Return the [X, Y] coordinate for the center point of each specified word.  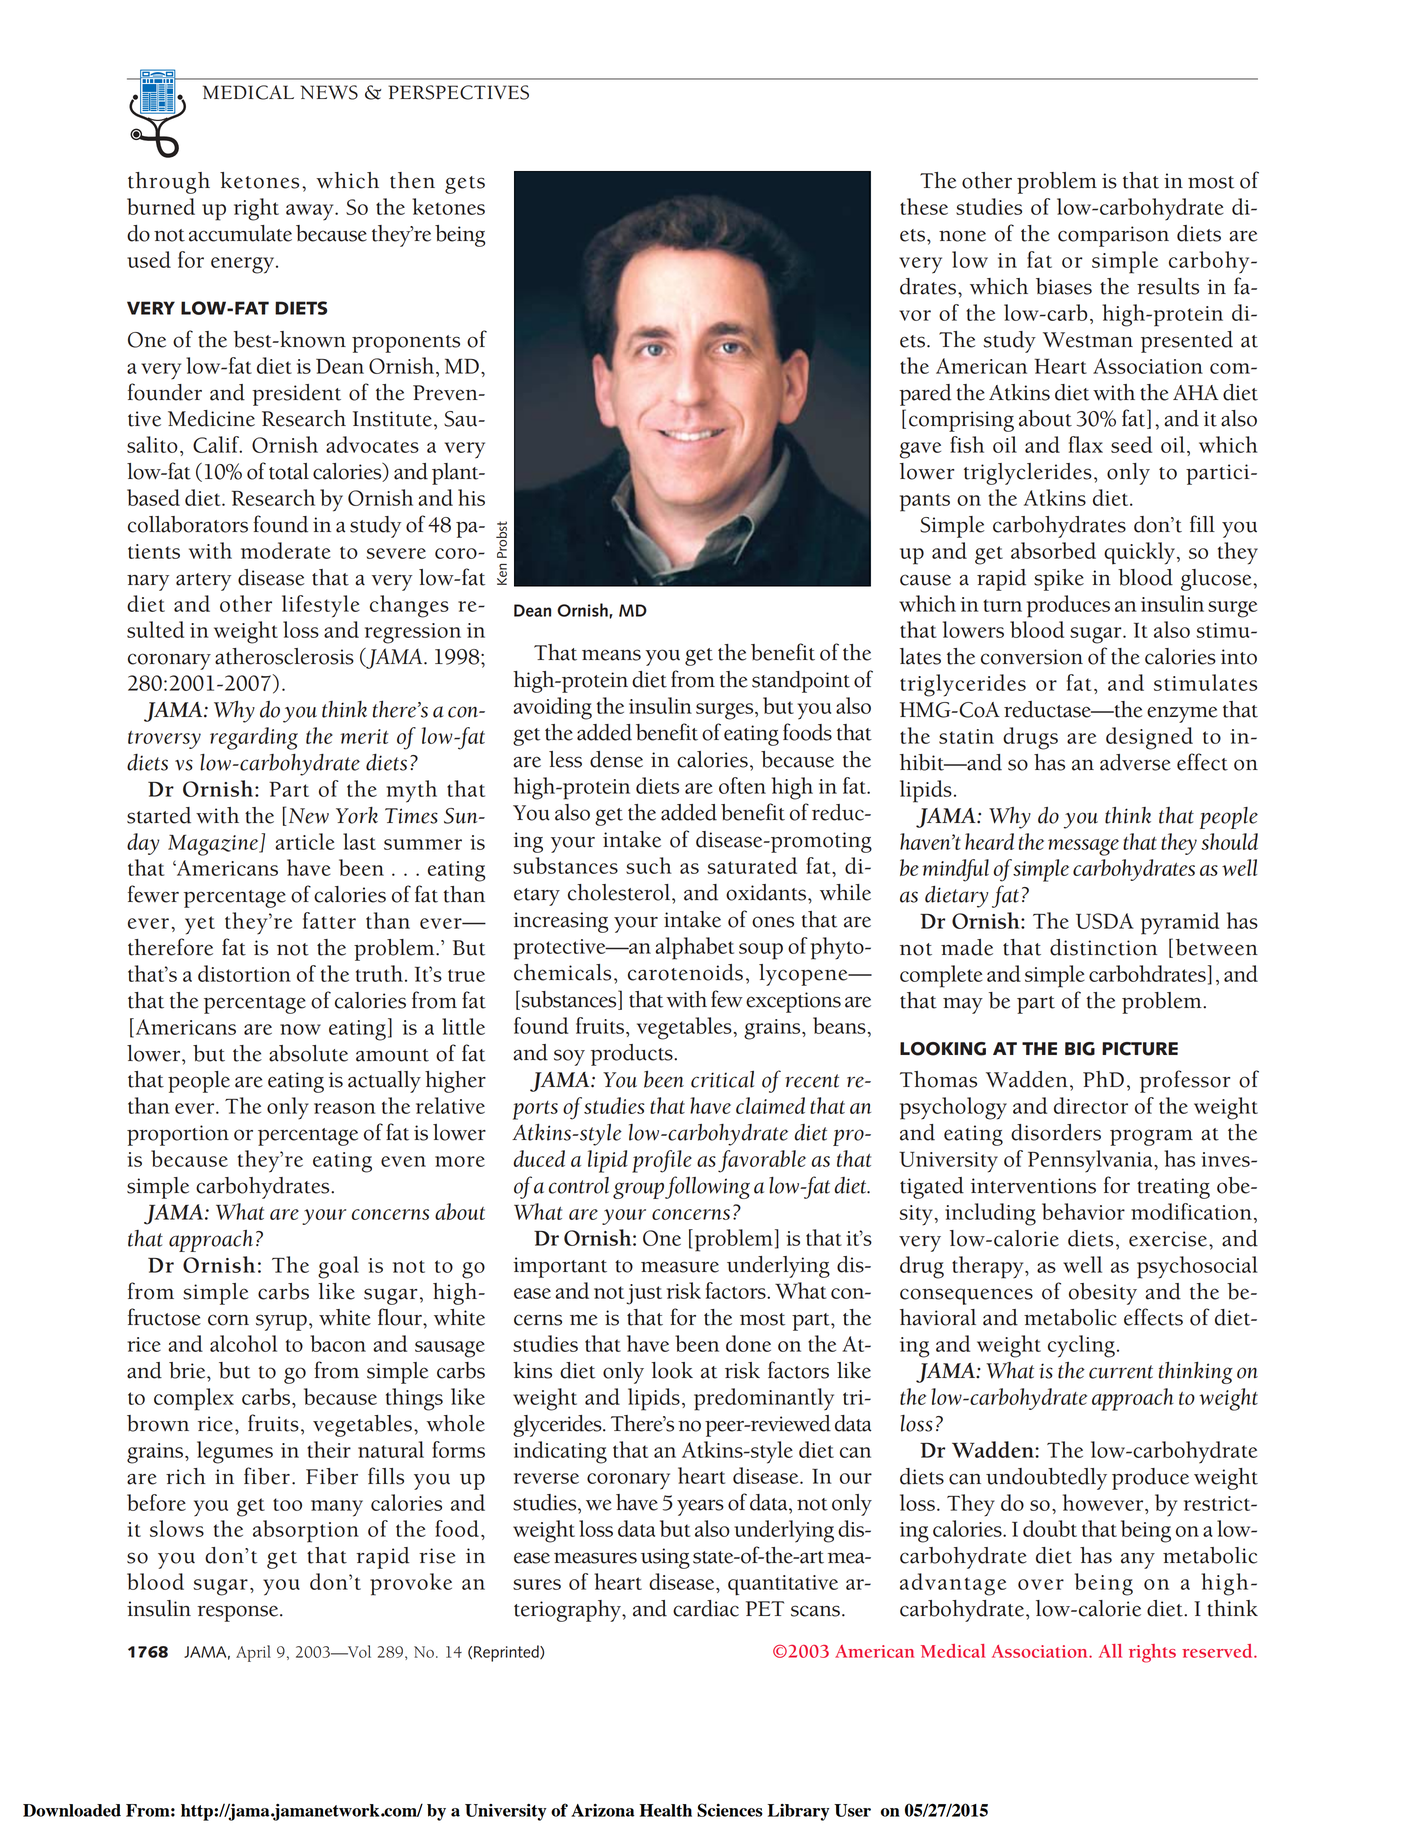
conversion [1032, 657]
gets [465, 185]
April [253, 1653]
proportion [178, 1135]
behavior [1083, 1211]
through [169, 183]
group [638, 1190]
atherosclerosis [284, 656]
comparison [1113, 236]
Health [665, 1810]
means [611, 655]
